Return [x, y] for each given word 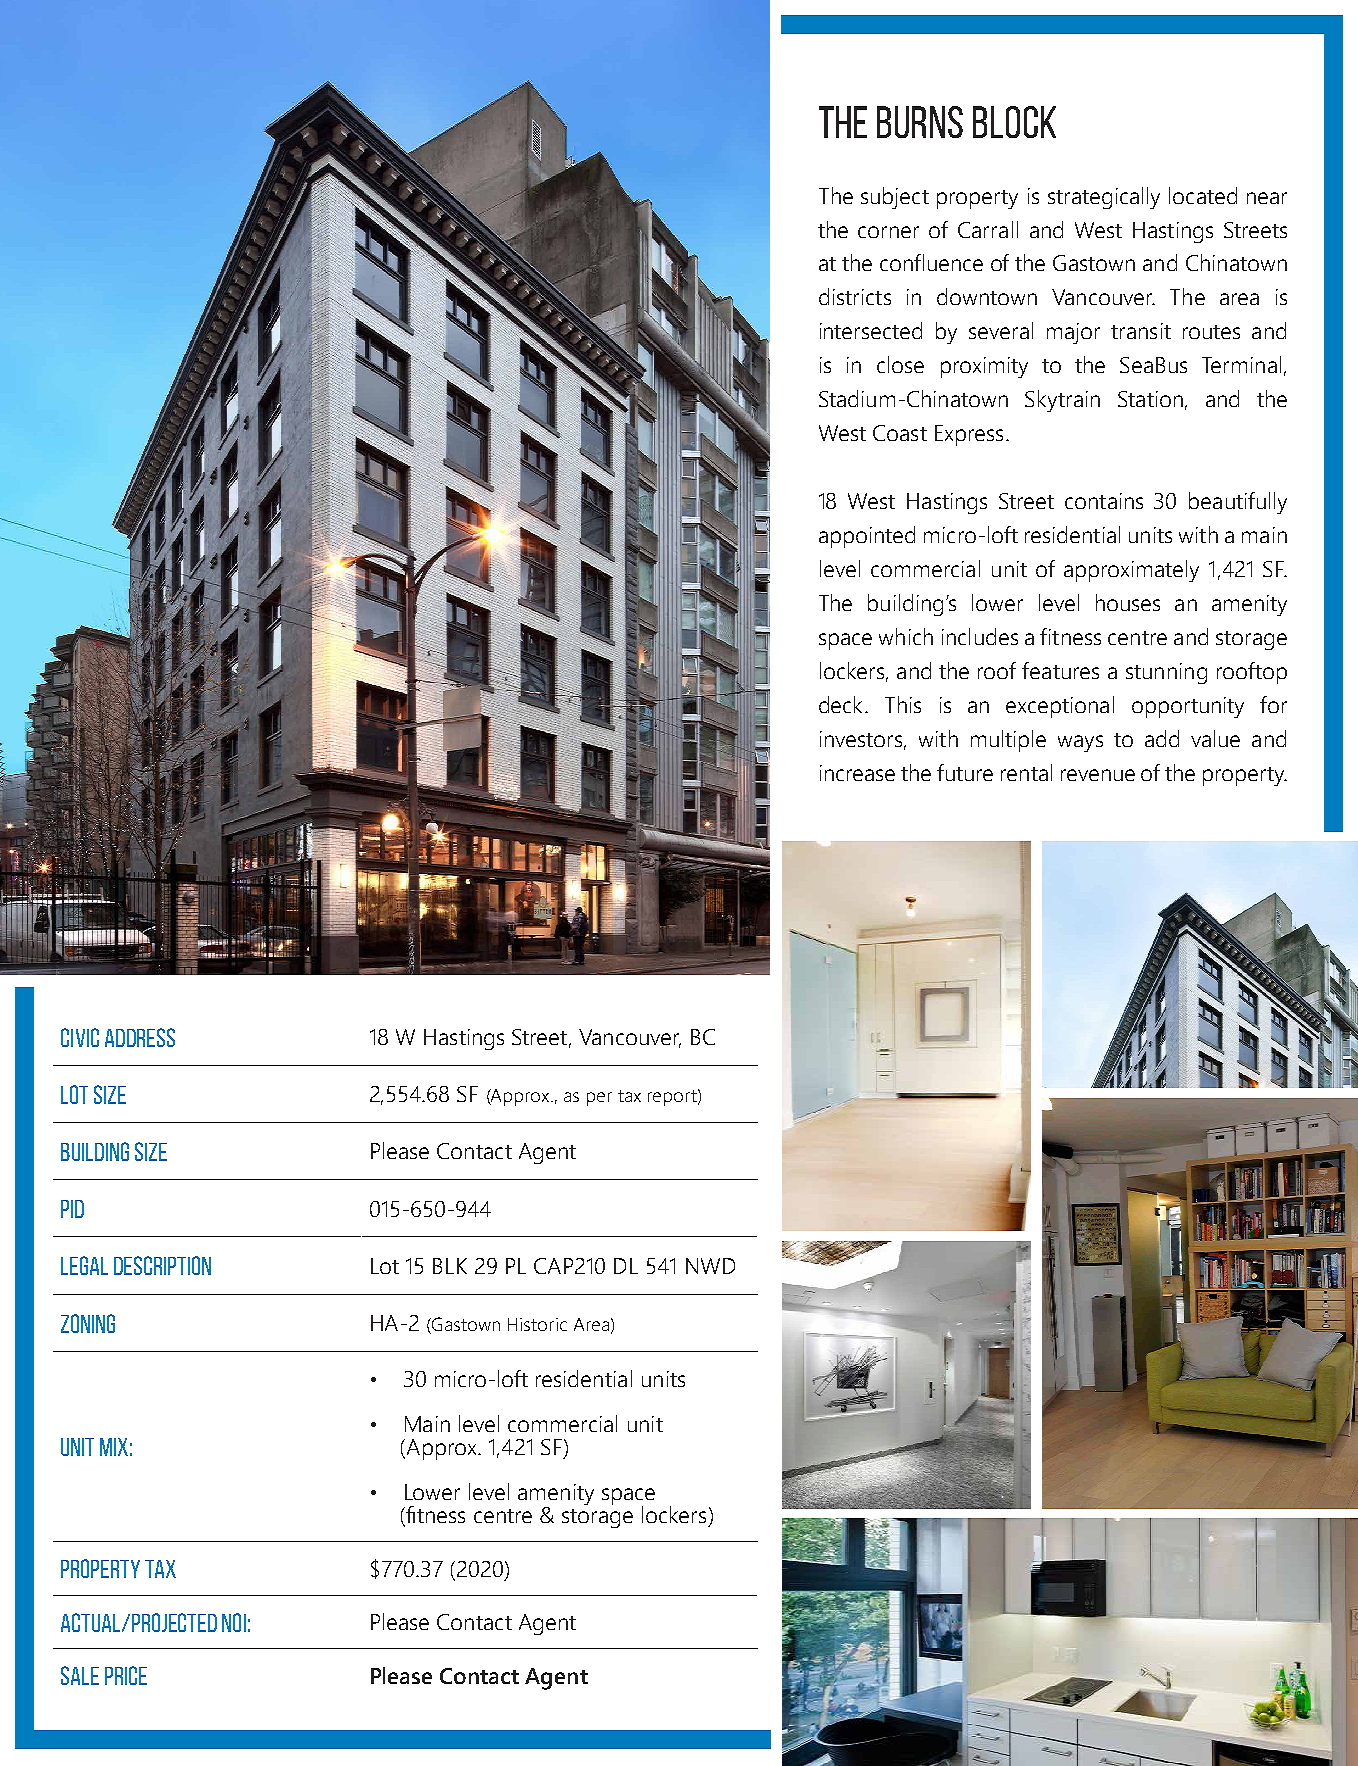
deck [842, 704]
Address [140, 1037]
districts [855, 296]
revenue [1098, 775]
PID [72, 1209]
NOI [234, 1622]
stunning [1166, 673]
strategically [1104, 198]
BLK [450, 1266]
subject [895, 198]
